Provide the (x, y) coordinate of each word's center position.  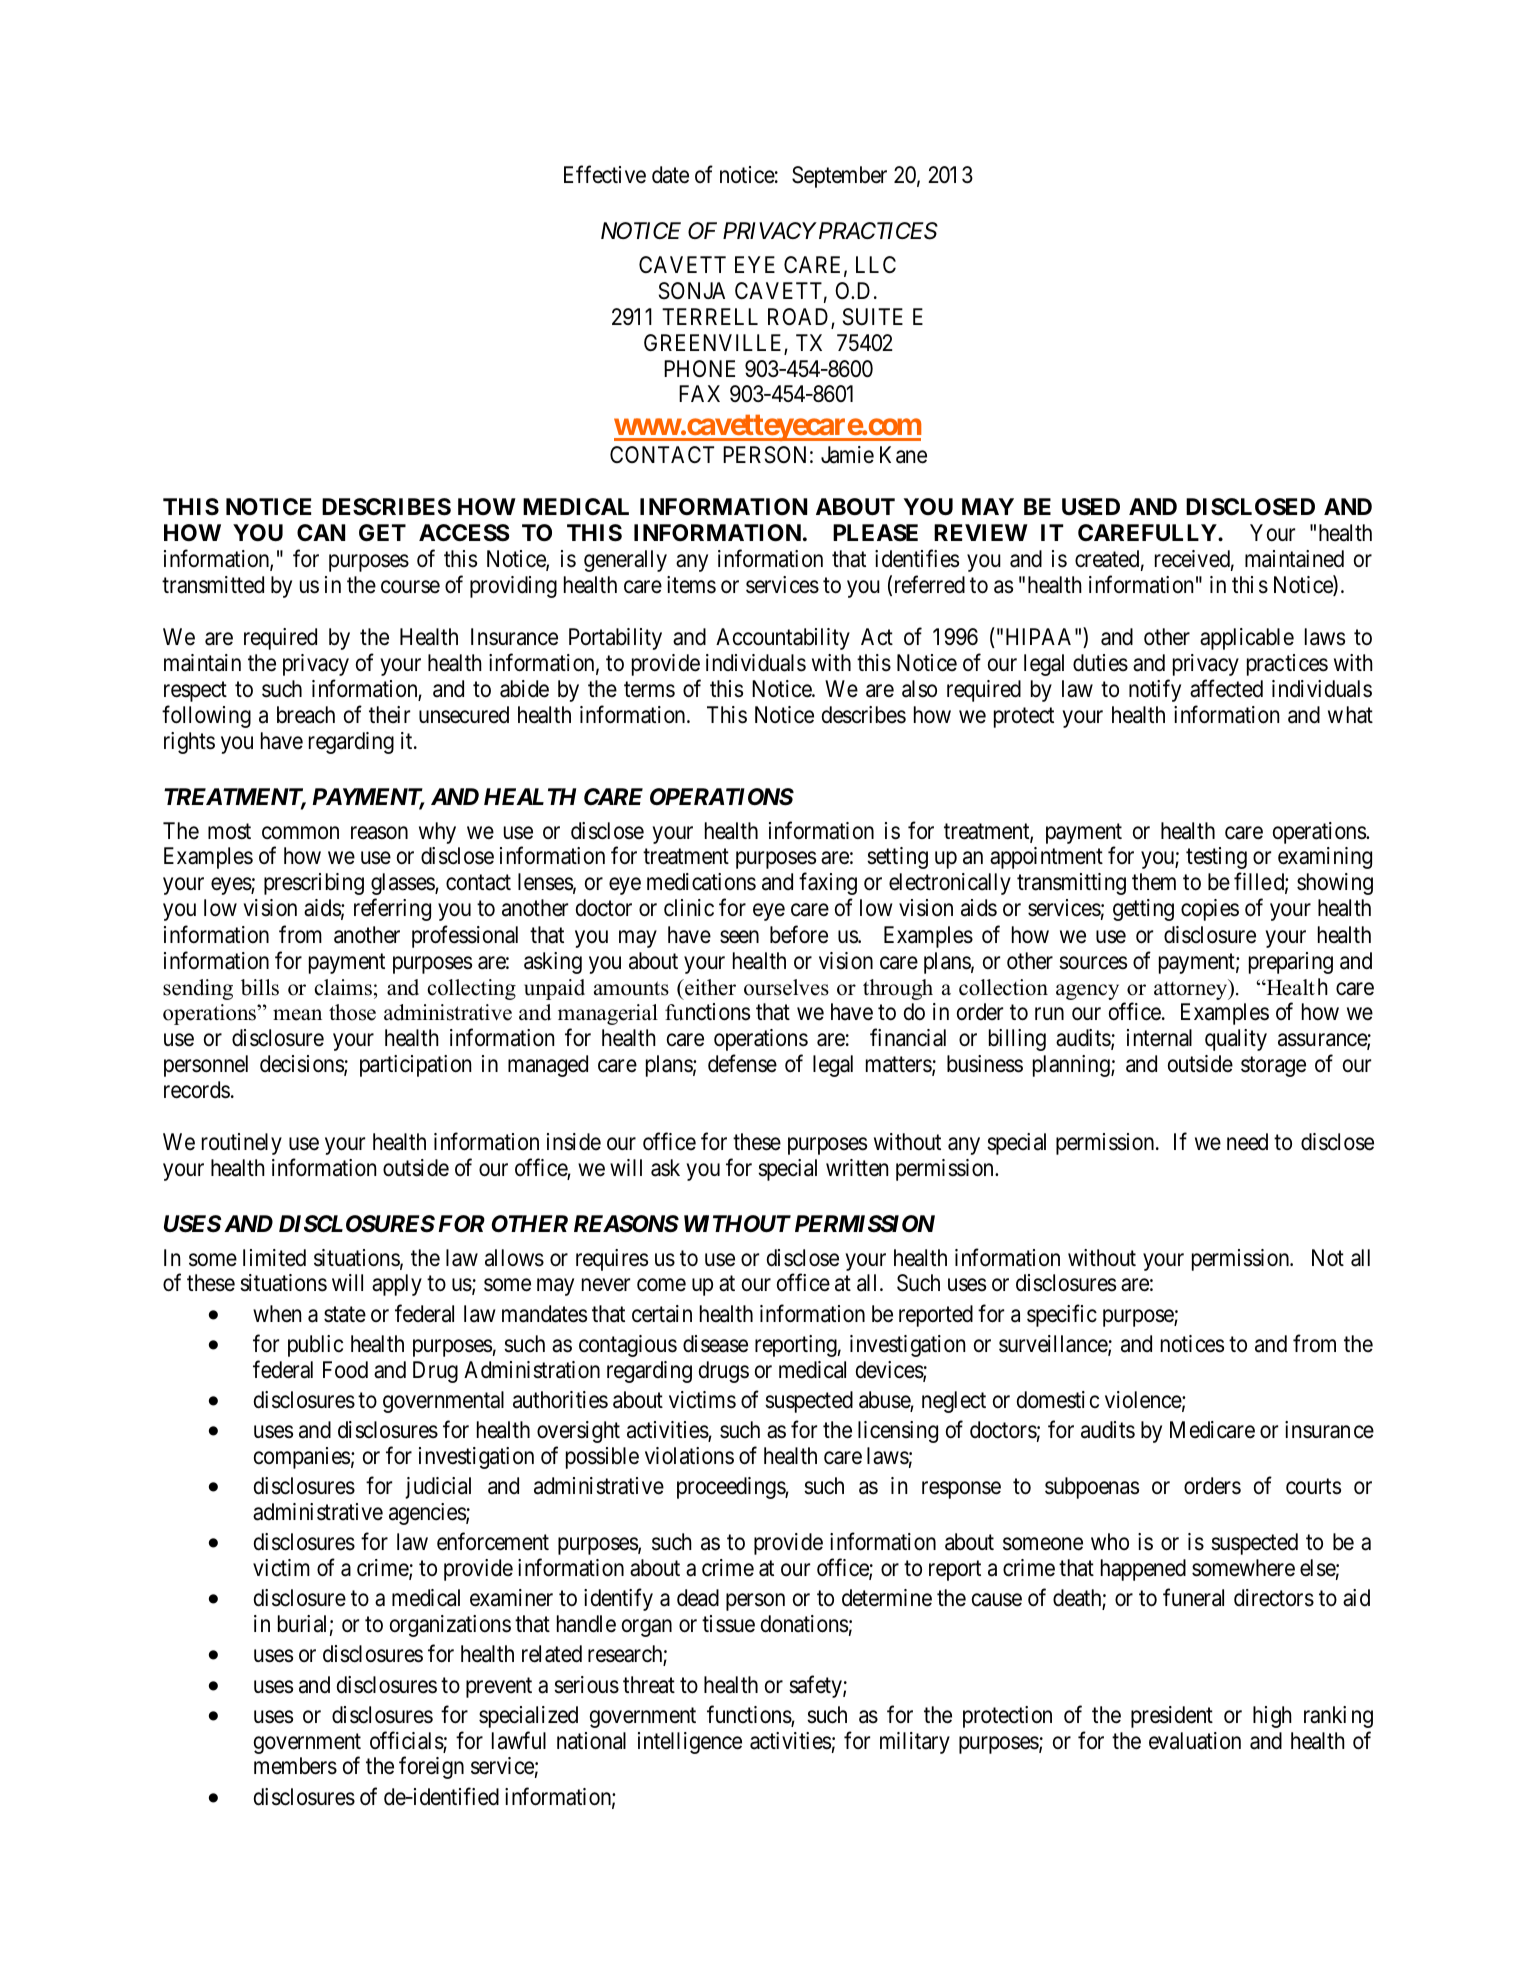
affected (1226, 688)
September (839, 177)
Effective (605, 175)
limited (274, 1258)
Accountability (783, 639)
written (857, 1168)
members (295, 1766)
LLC (876, 264)
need (1247, 1142)
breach (306, 715)
